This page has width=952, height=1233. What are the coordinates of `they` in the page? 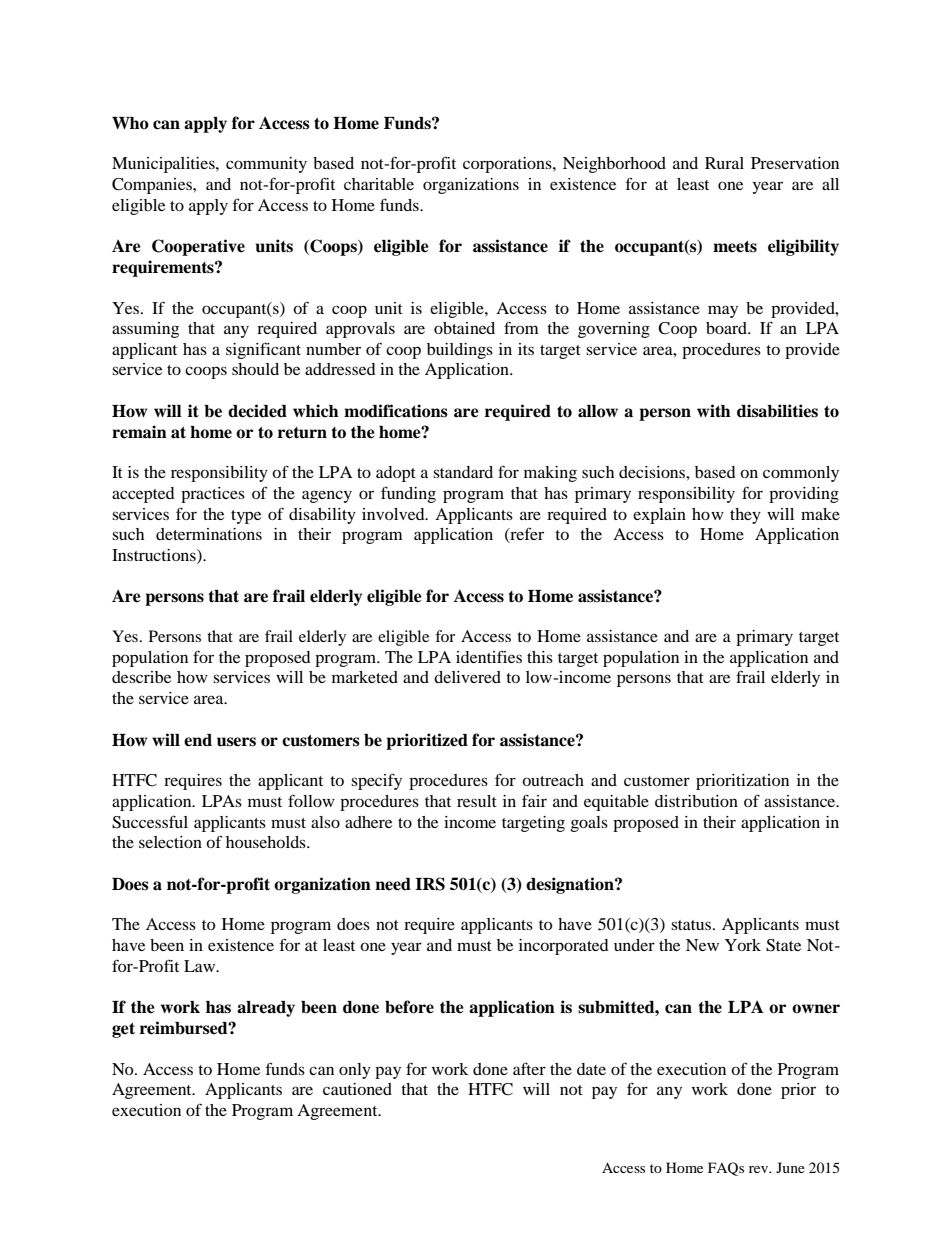 It's located at (745, 516).
